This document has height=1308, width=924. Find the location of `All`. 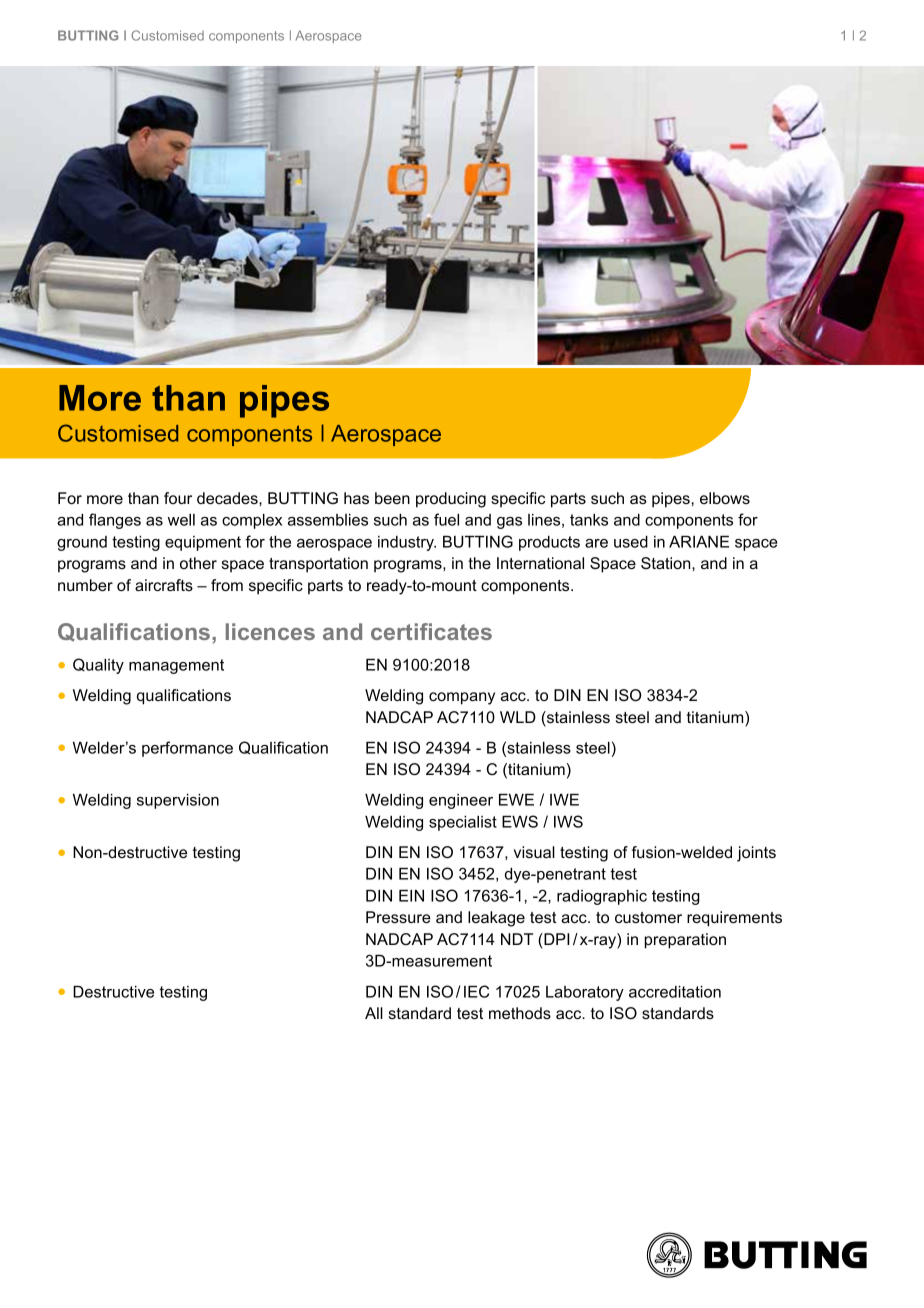

All is located at coordinates (374, 1013).
